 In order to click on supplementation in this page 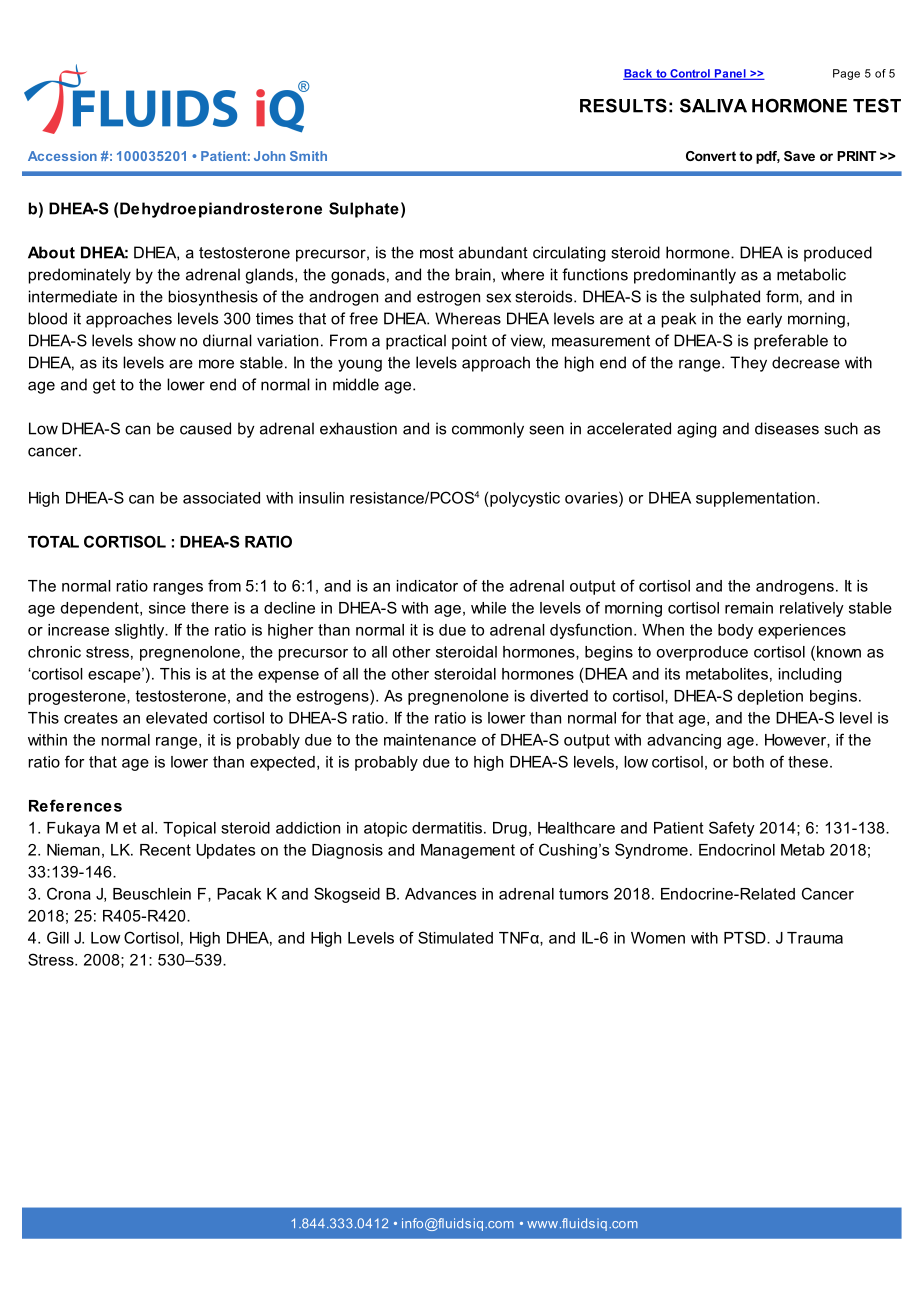, I will do `click(755, 499)`.
